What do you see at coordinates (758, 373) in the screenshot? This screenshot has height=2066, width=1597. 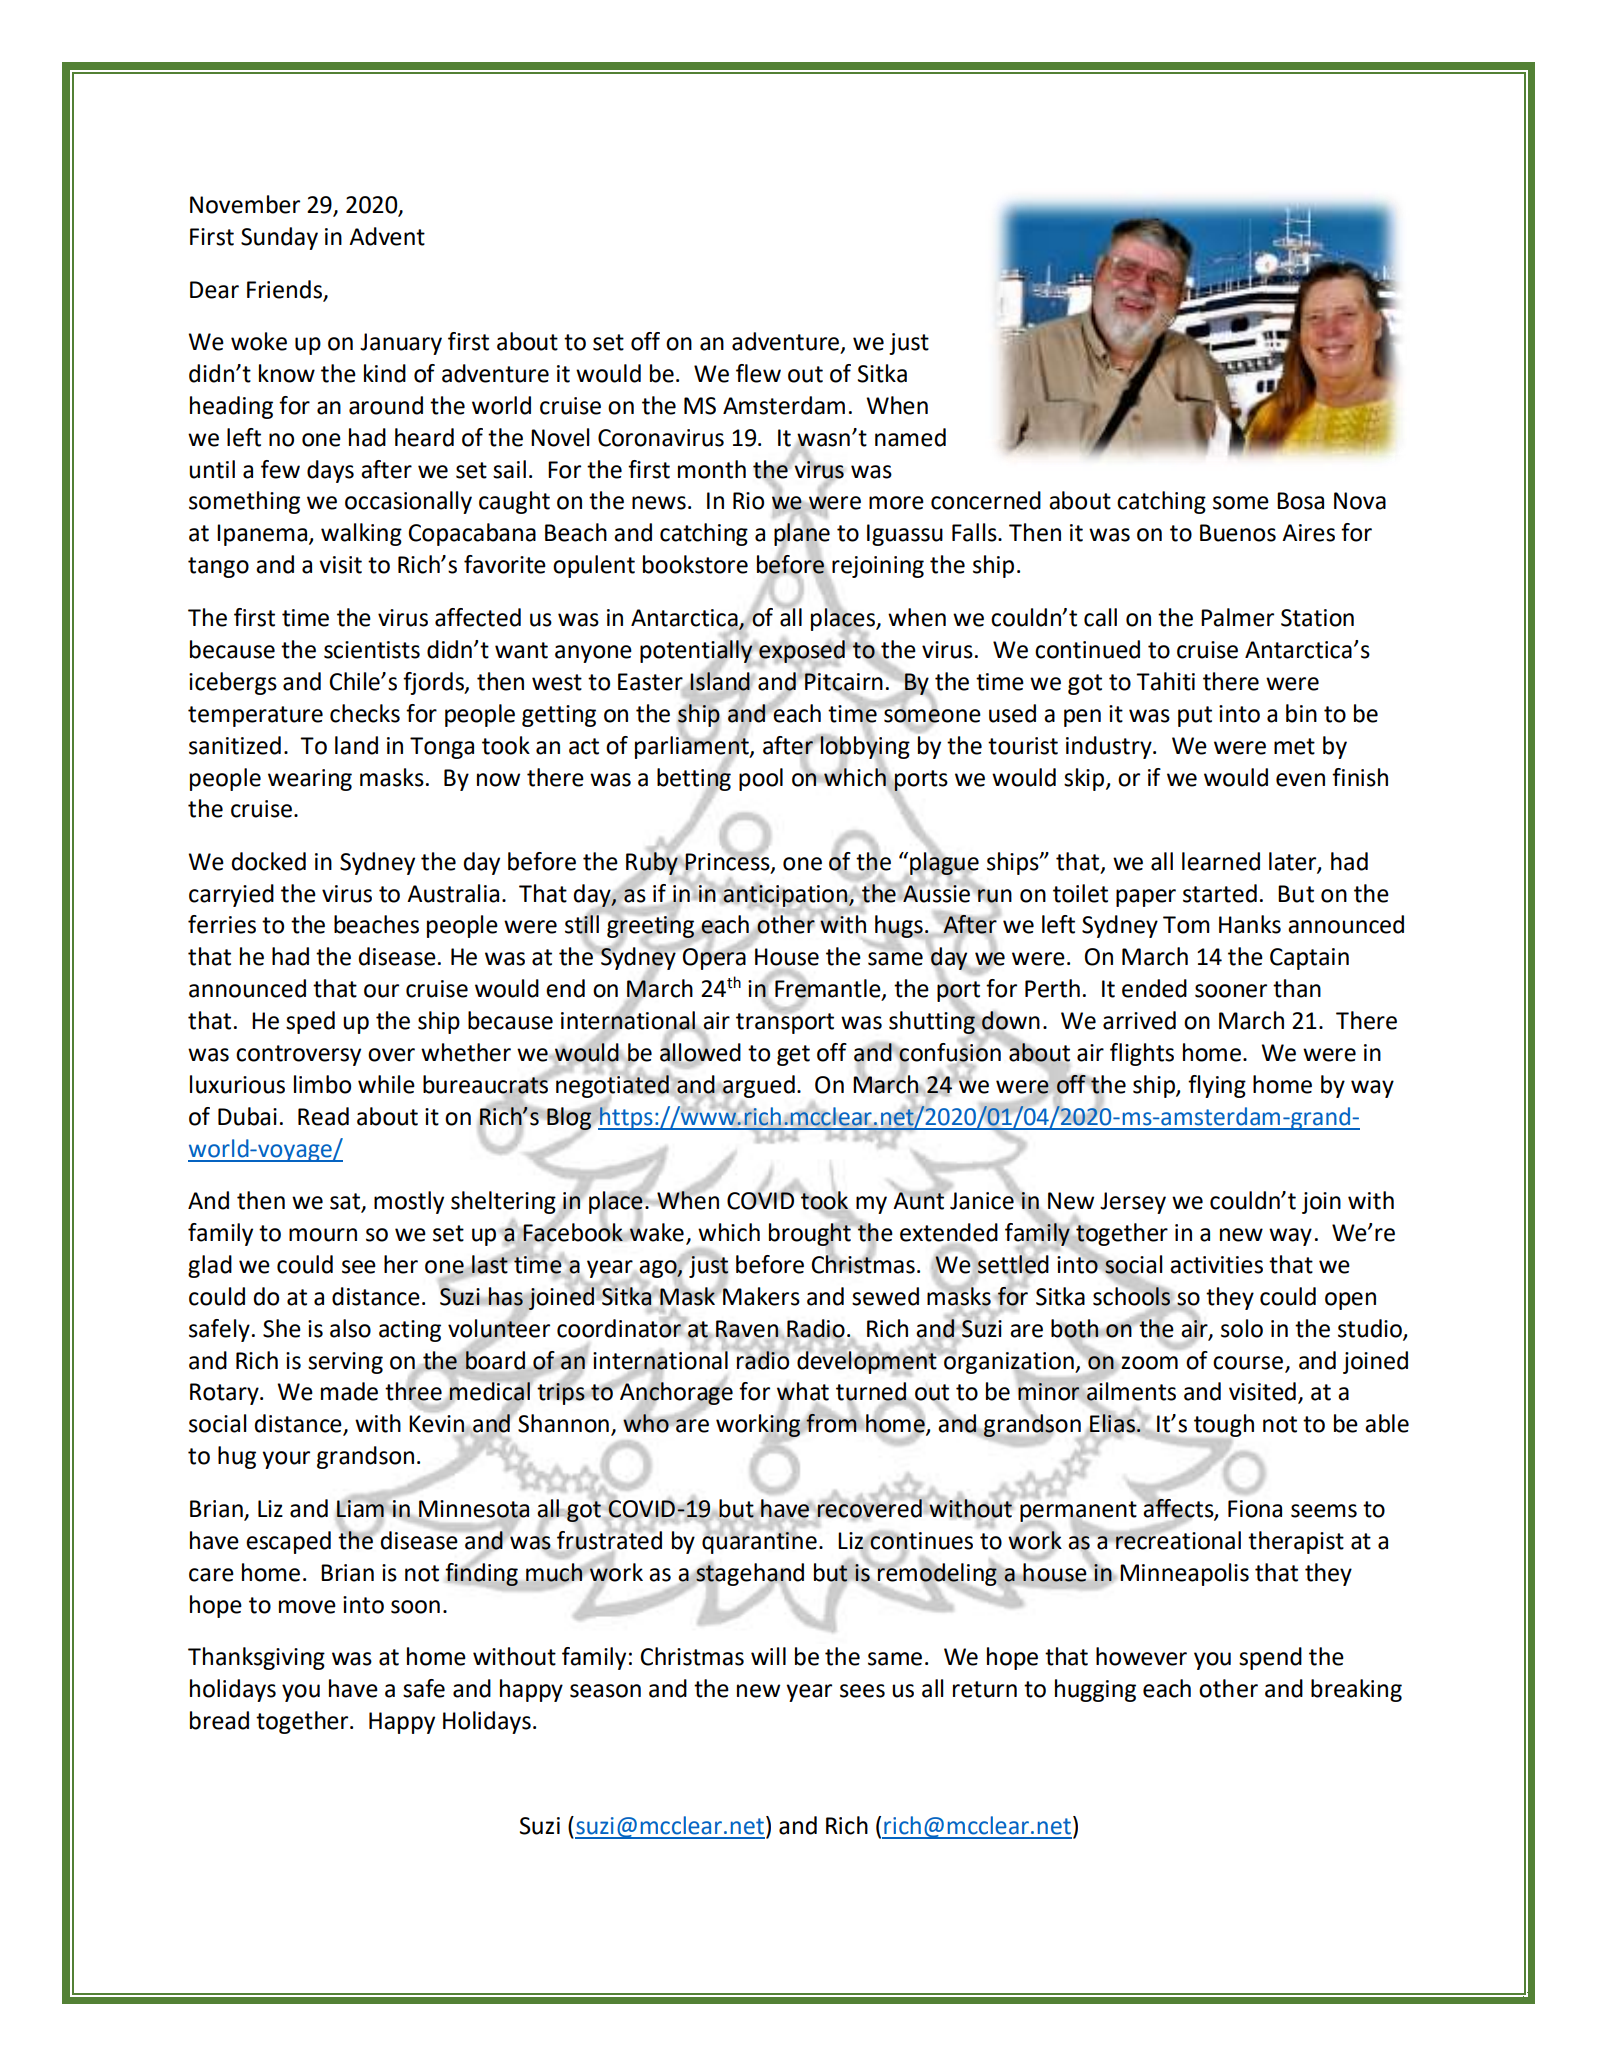 I see `flew` at bounding box center [758, 373].
